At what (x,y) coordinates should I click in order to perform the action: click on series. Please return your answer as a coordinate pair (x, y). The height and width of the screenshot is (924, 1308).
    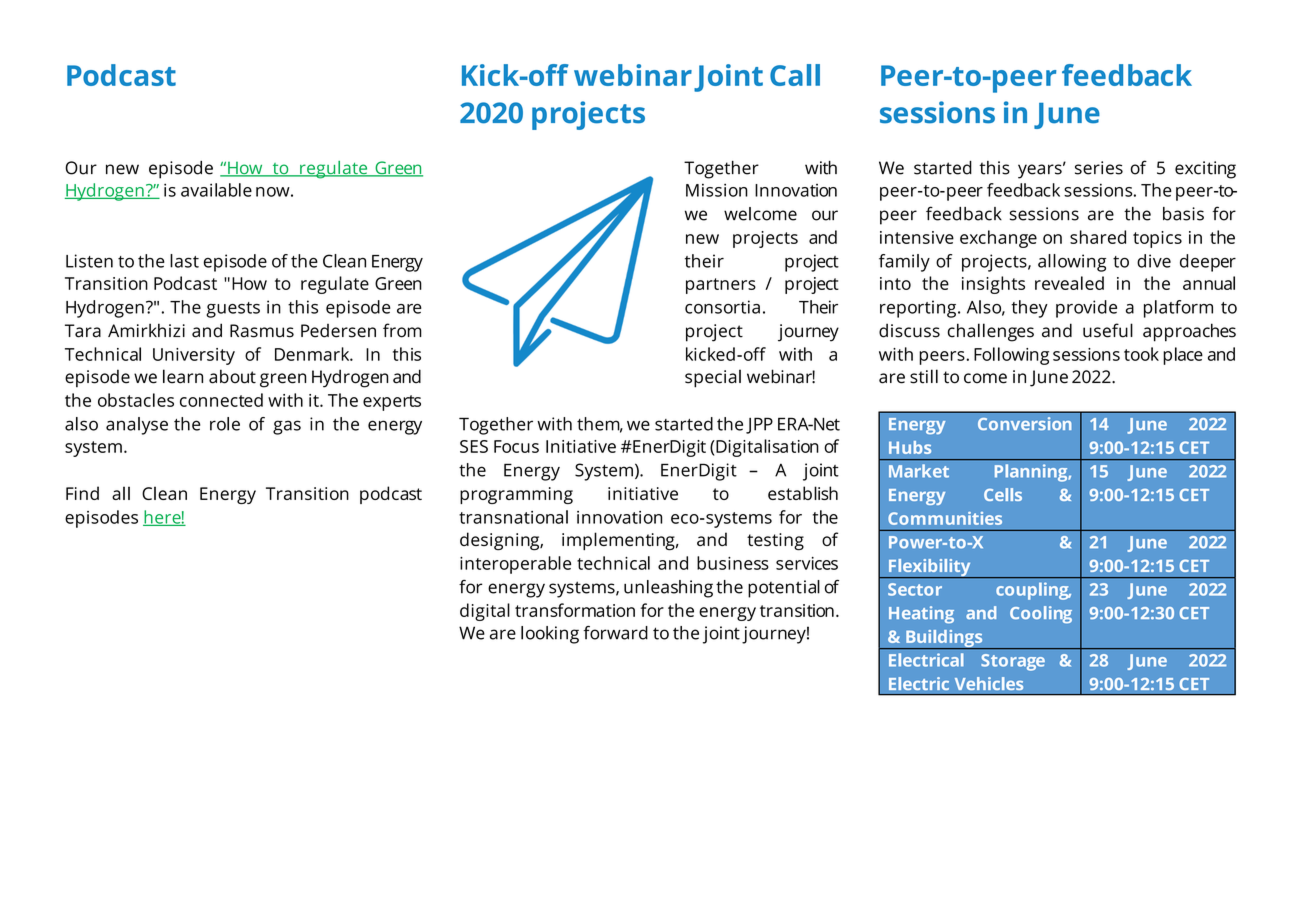
    Looking at the image, I should click on (1099, 168).
